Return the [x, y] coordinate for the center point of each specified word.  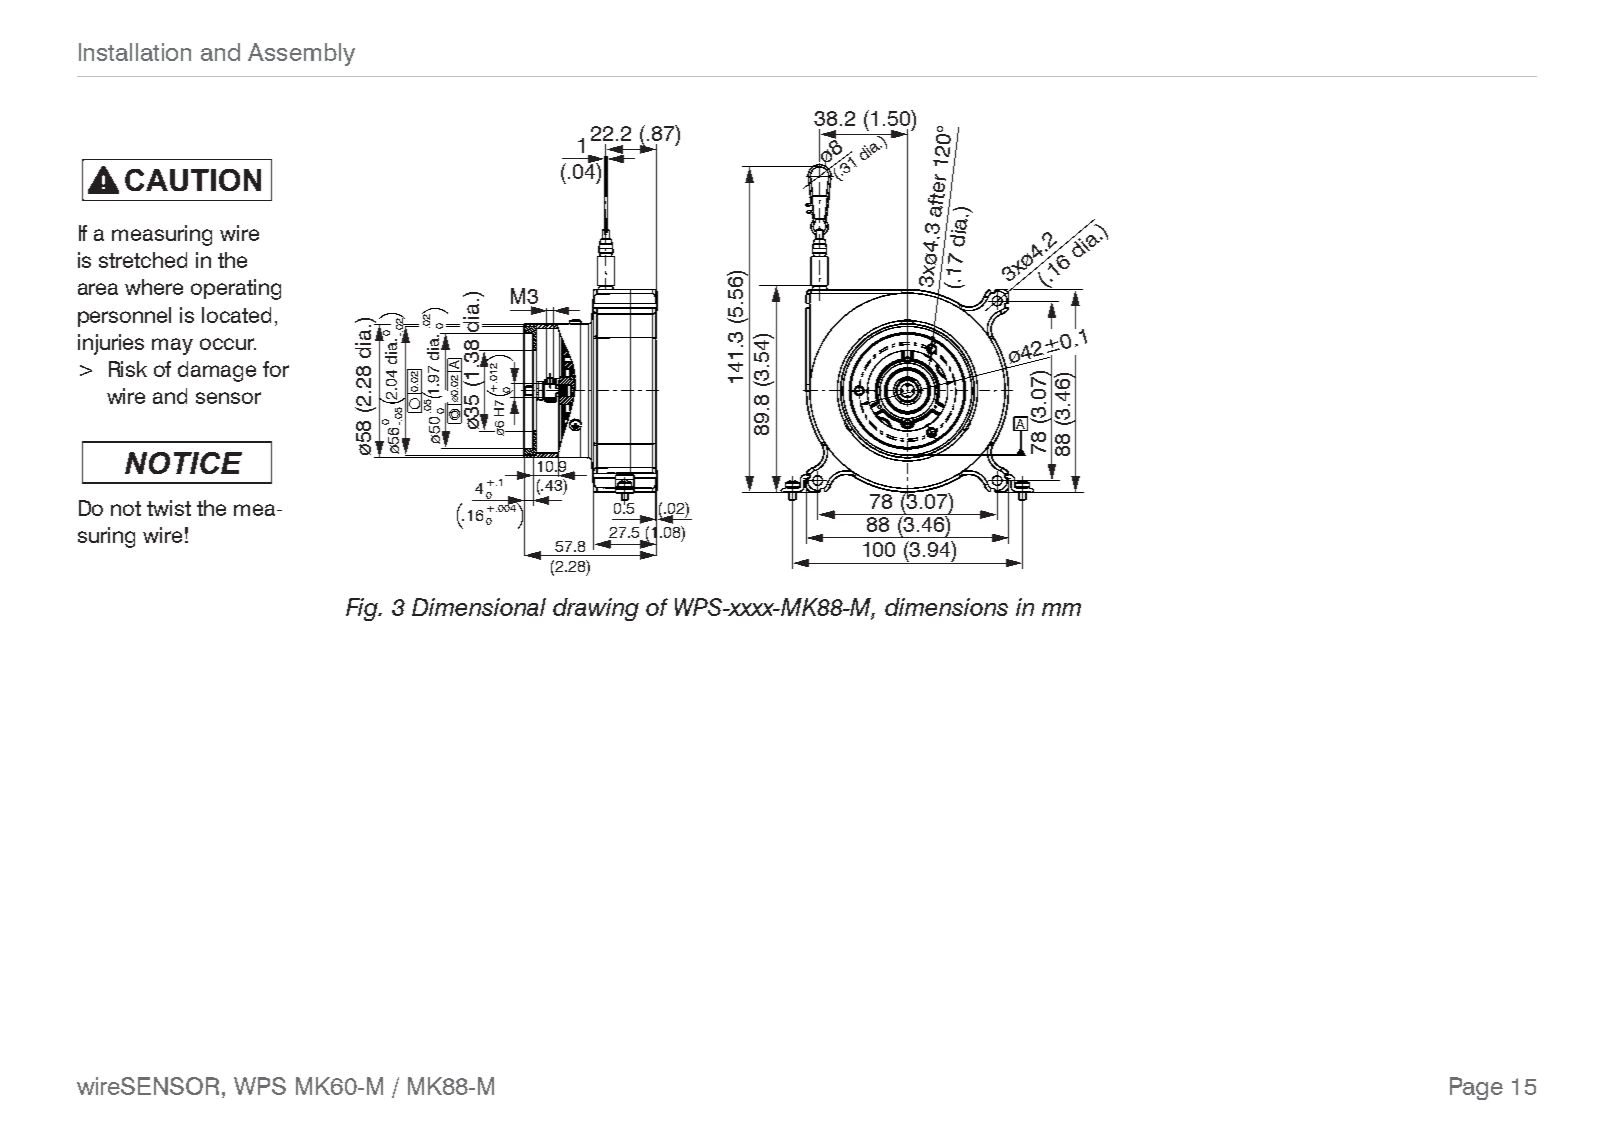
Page [1476, 1088]
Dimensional [479, 607]
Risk [128, 369]
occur [228, 344]
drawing [596, 609]
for [276, 369]
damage [217, 371]
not [126, 508]
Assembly [301, 54]
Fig [363, 609]
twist [169, 508]
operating [236, 289]
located [236, 315]
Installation [135, 52]
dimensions [946, 607]
